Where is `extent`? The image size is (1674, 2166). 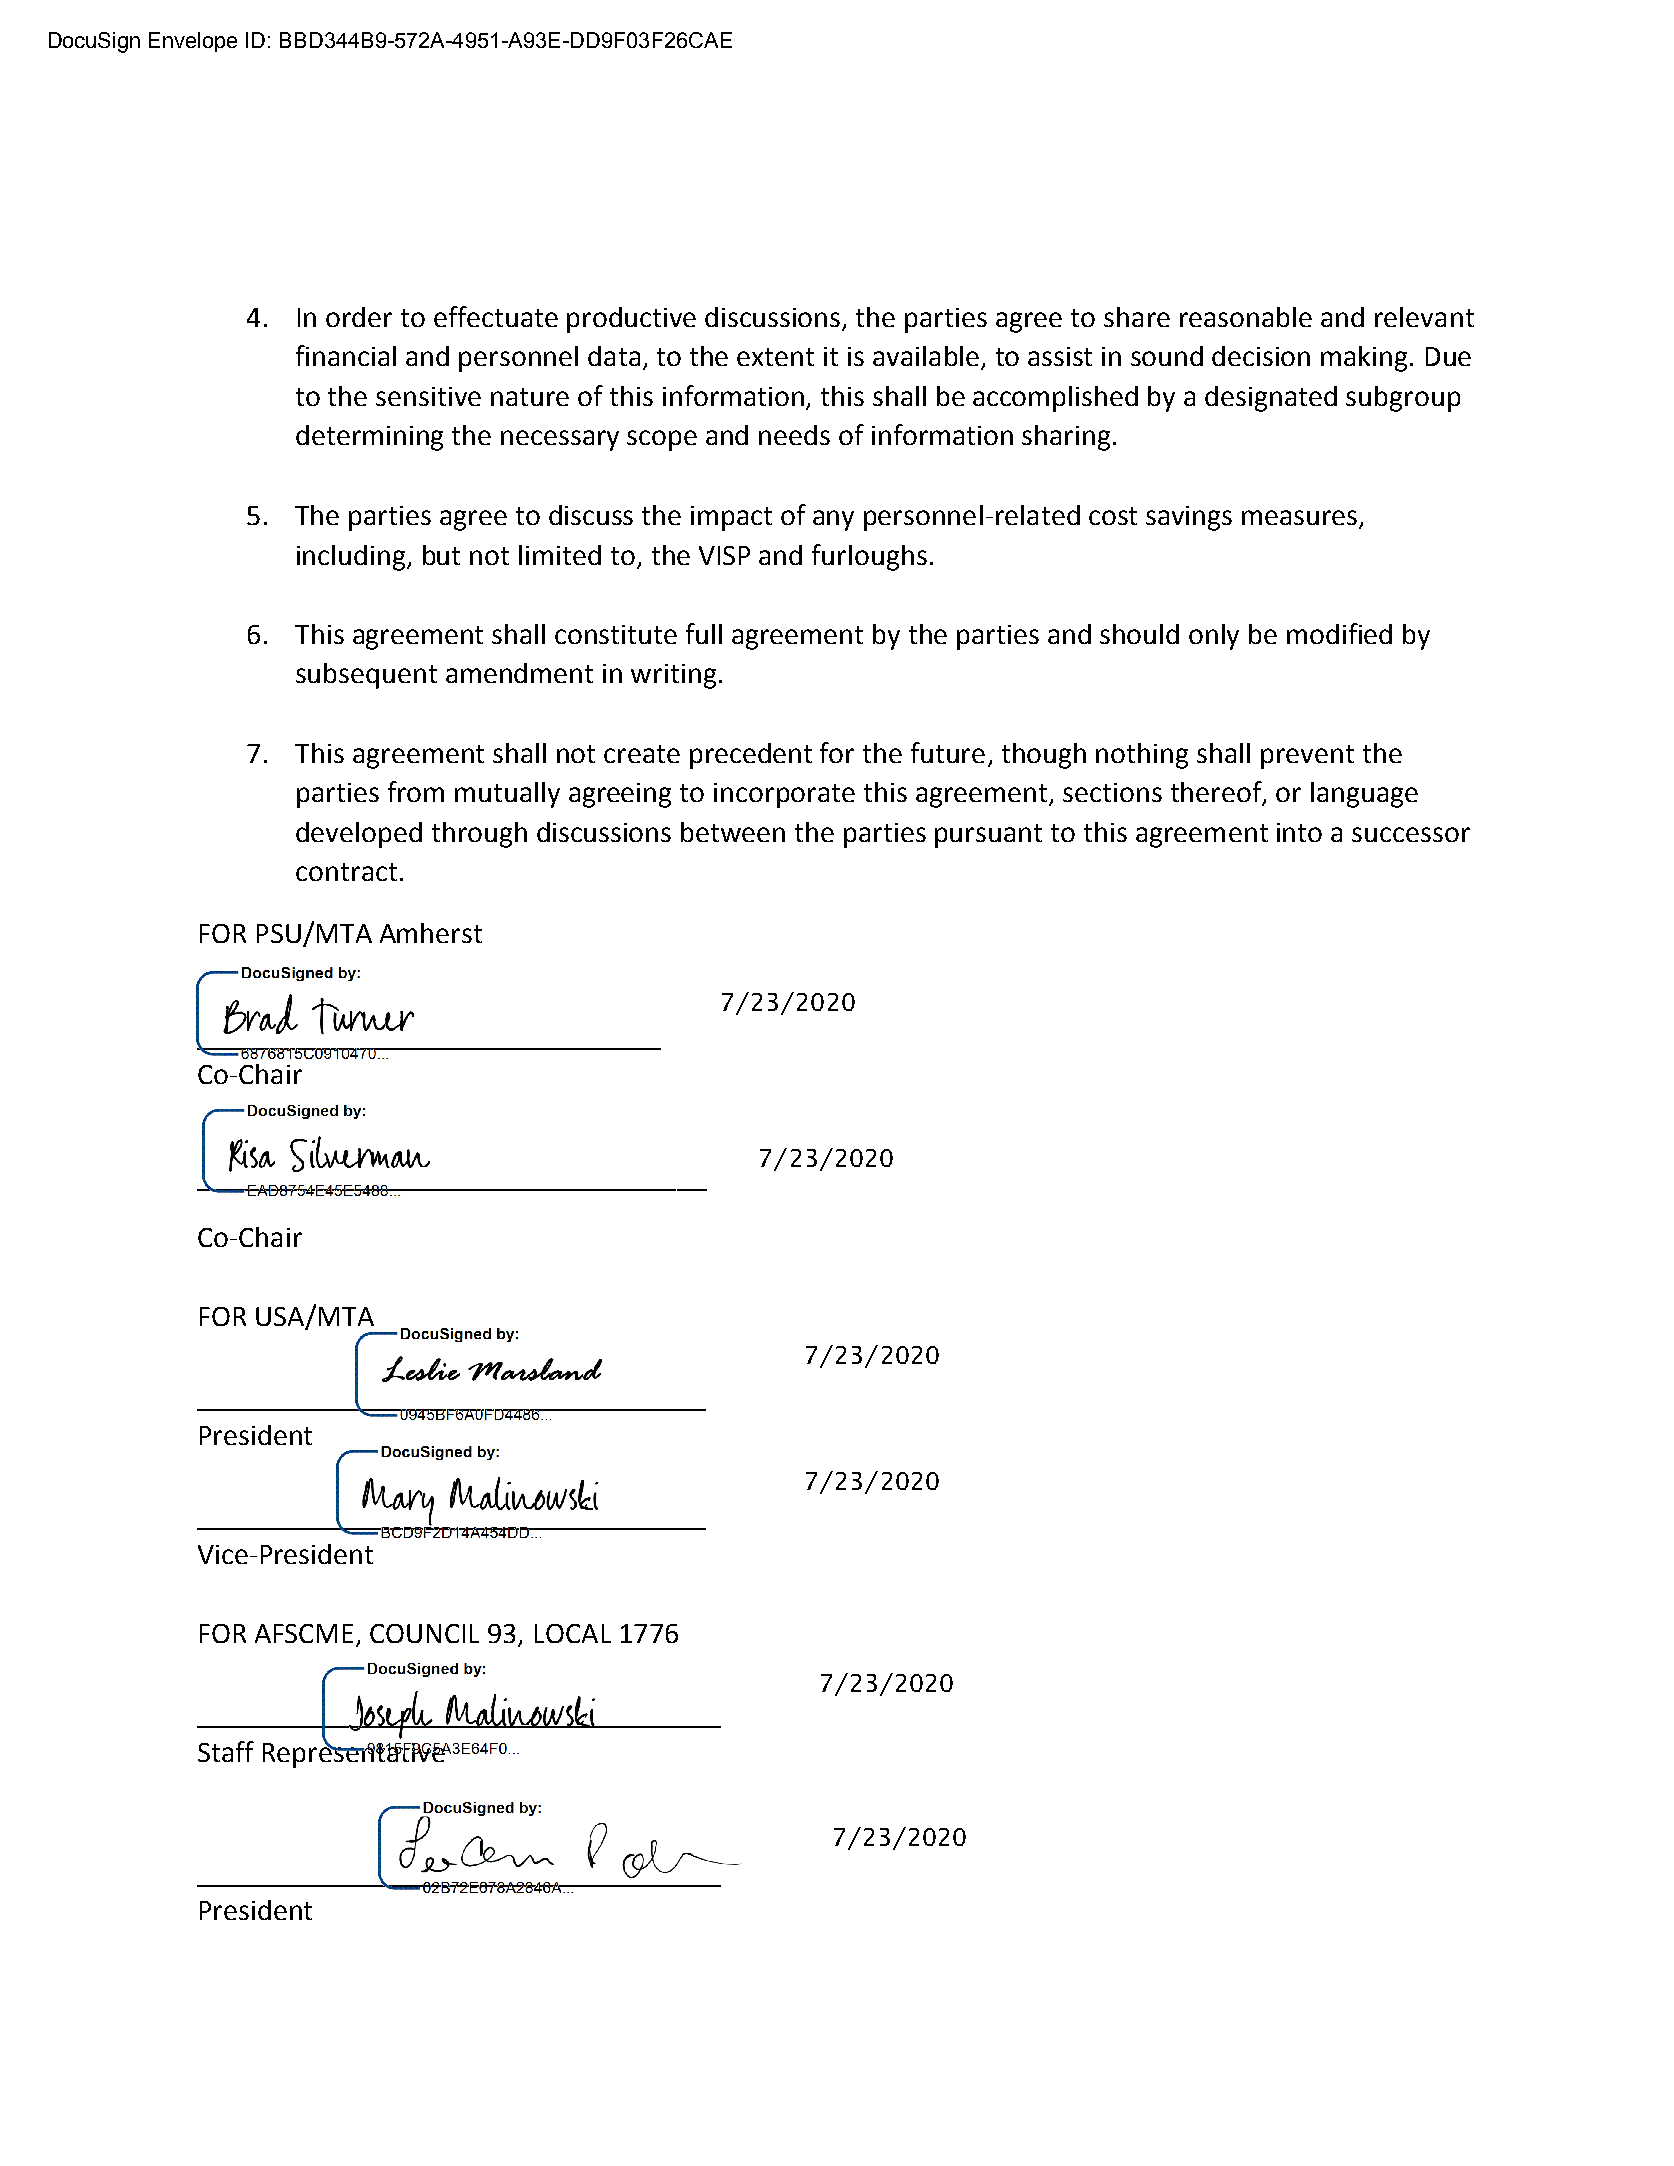
extent is located at coordinates (775, 357).
